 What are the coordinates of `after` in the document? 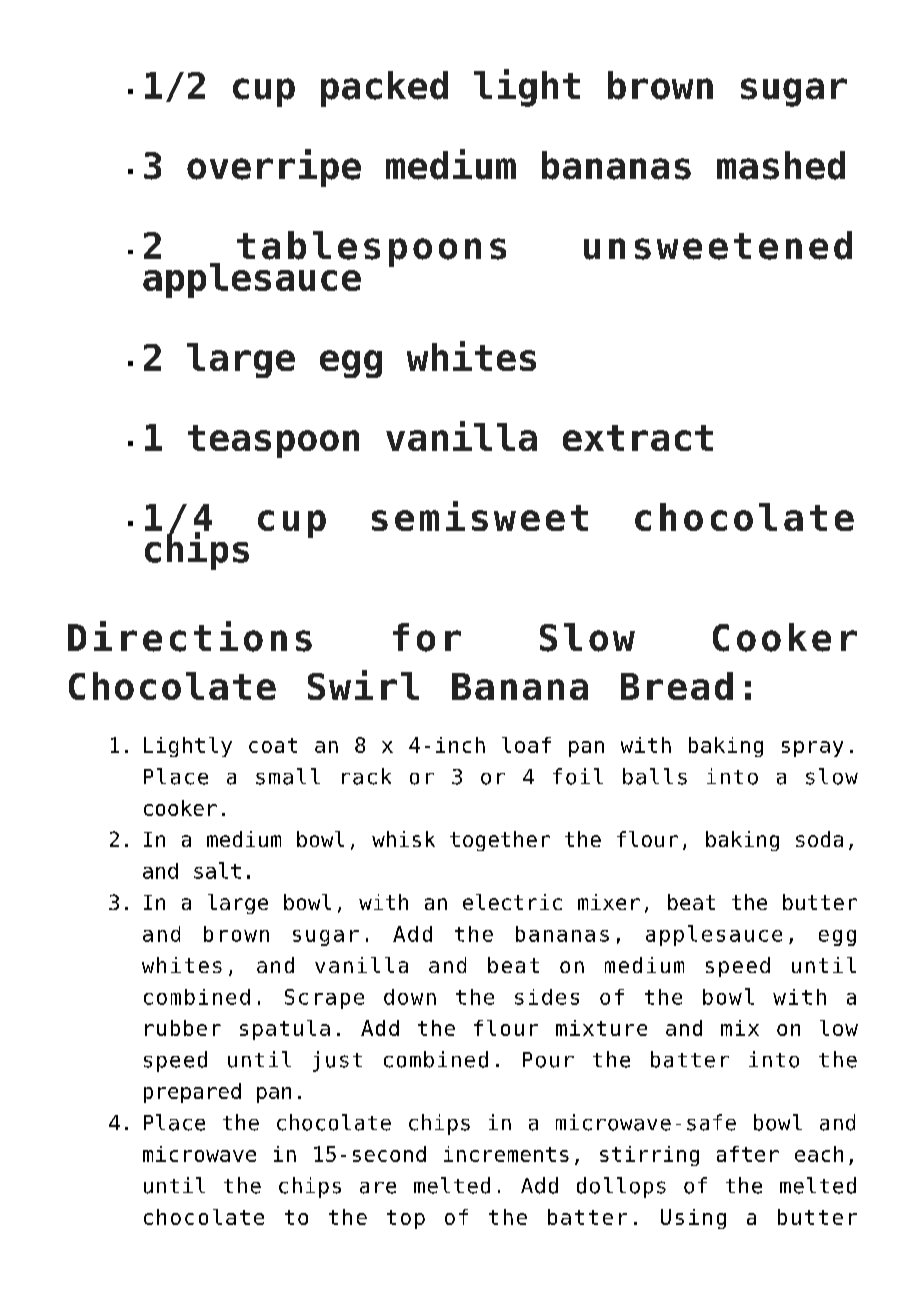 It's located at (748, 1154).
